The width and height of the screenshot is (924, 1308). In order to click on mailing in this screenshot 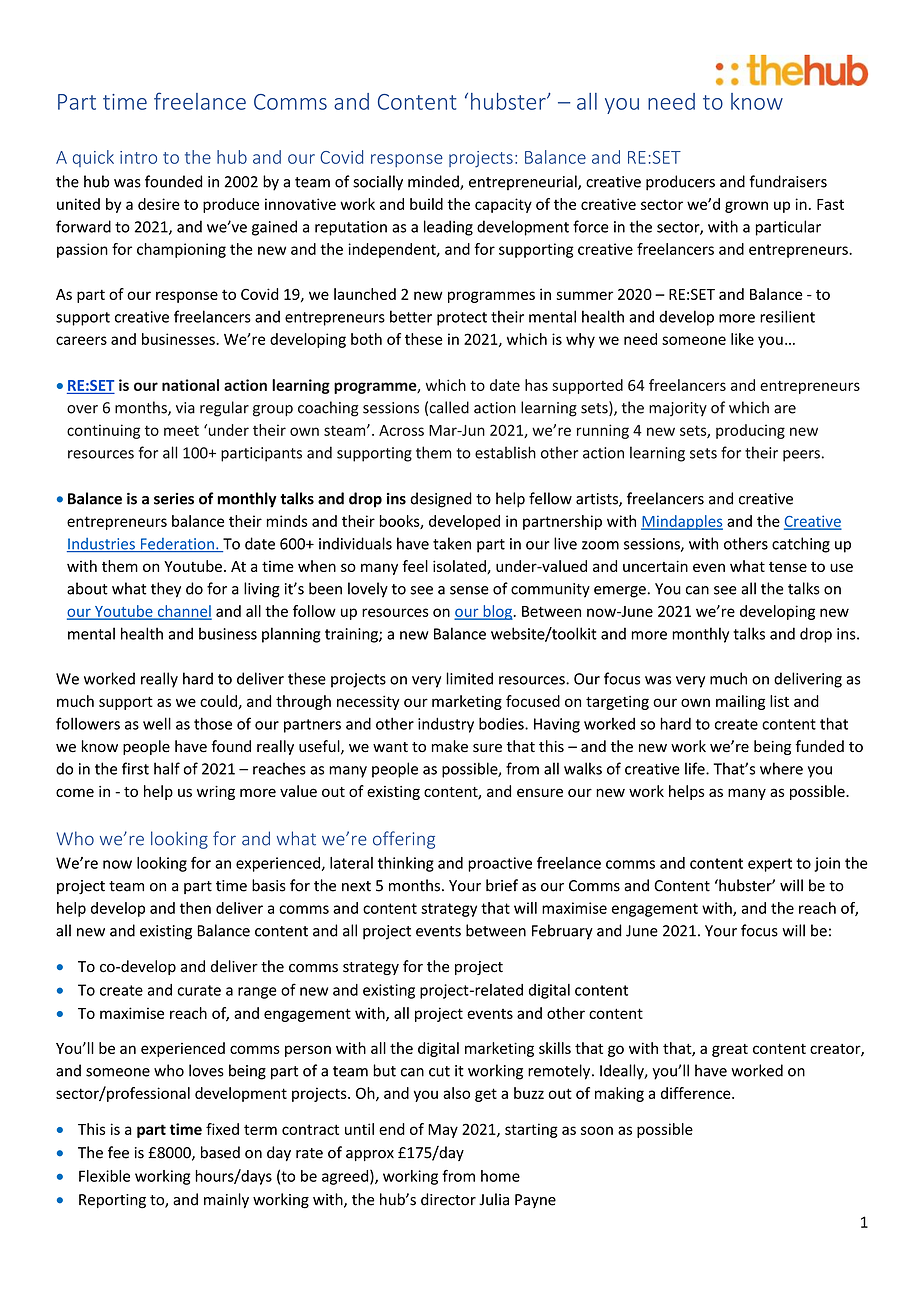, I will do `click(740, 702)`.
